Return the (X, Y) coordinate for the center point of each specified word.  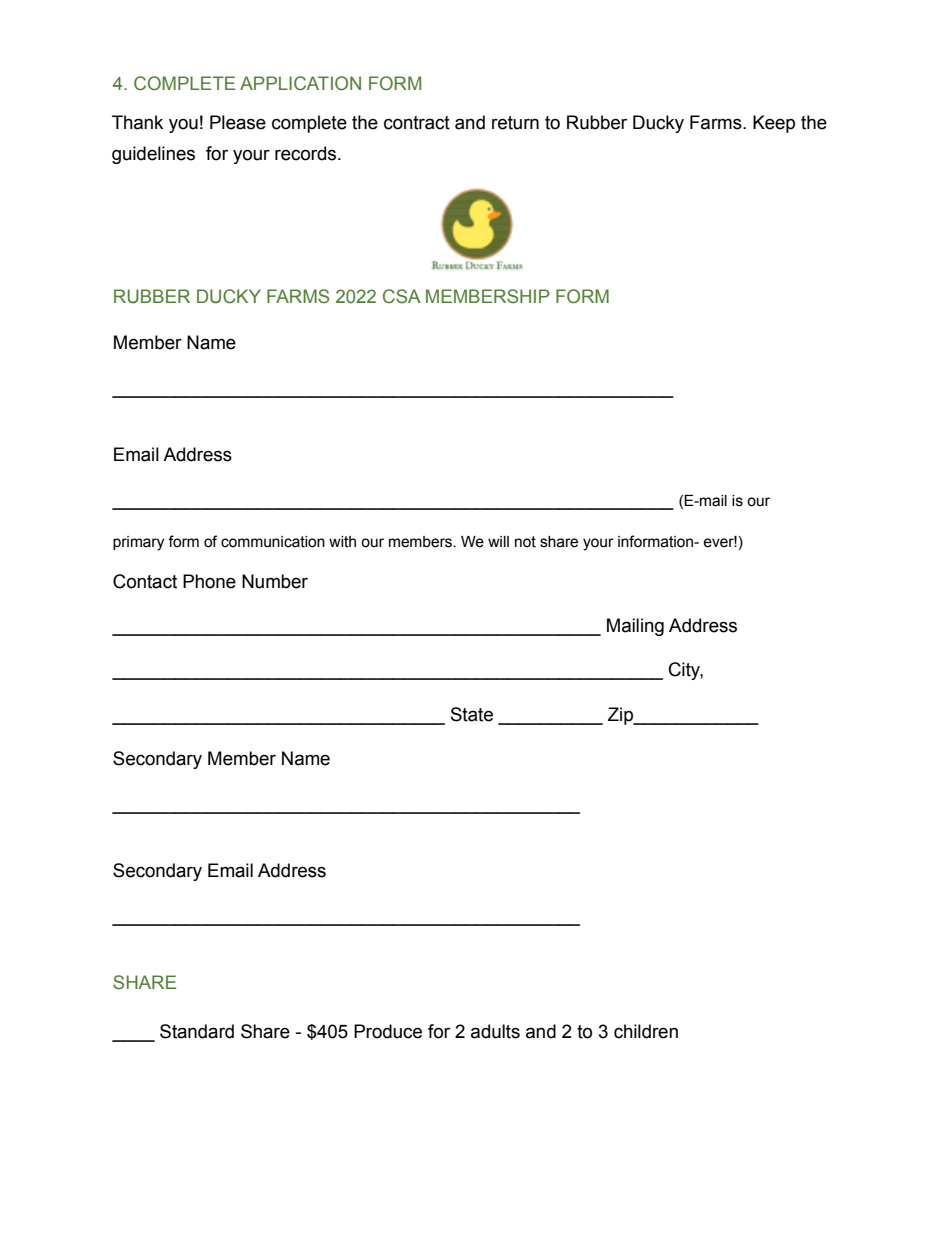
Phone (209, 581)
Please (238, 122)
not (525, 542)
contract (417, 123)
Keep (774, 124)
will (498, 541)
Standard (197, 1031)
